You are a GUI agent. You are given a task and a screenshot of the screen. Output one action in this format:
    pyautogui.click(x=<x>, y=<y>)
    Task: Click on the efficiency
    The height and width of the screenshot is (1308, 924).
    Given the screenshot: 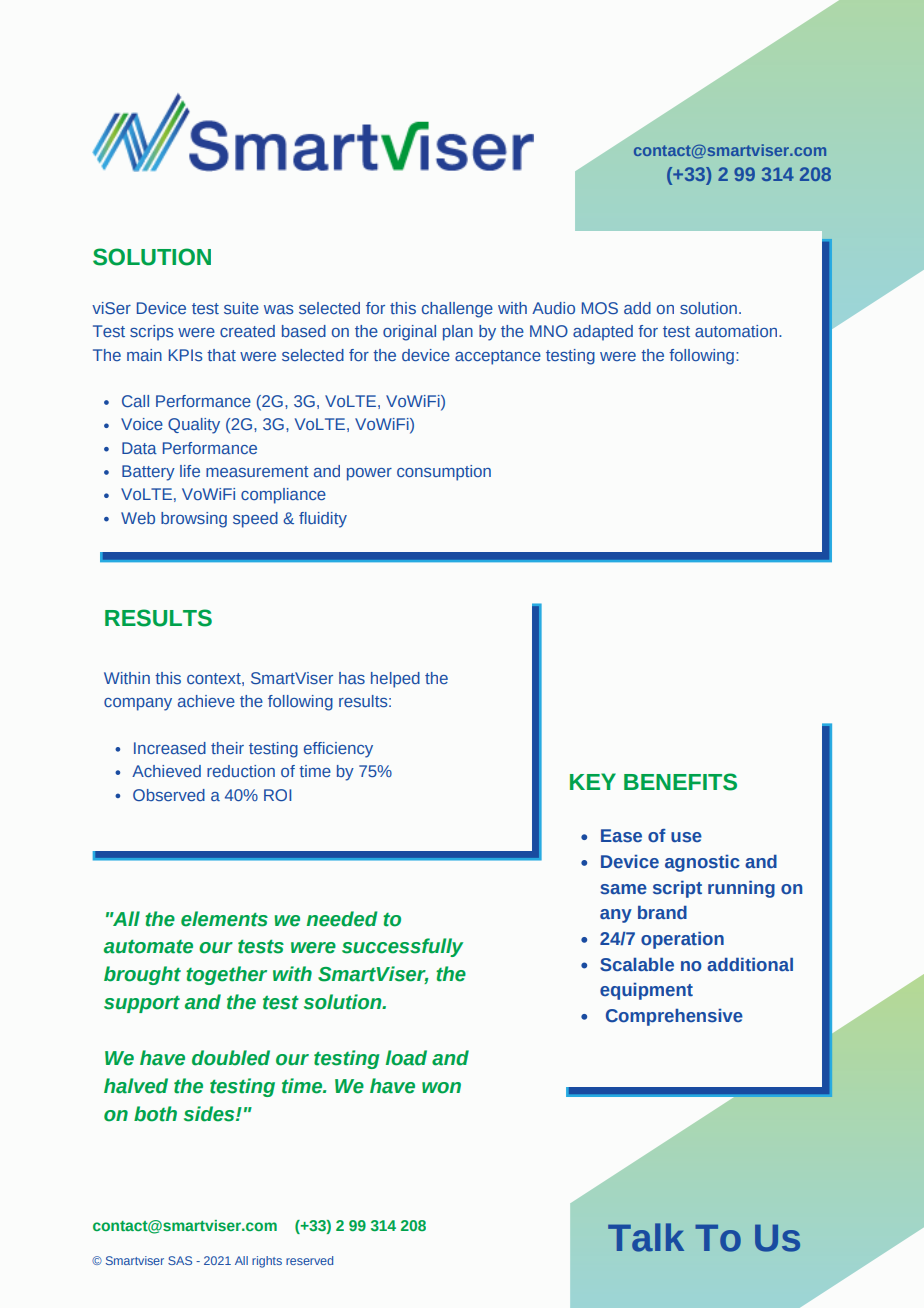 What is the action you would take?
    pyautogui.click(x=338, y=750)
